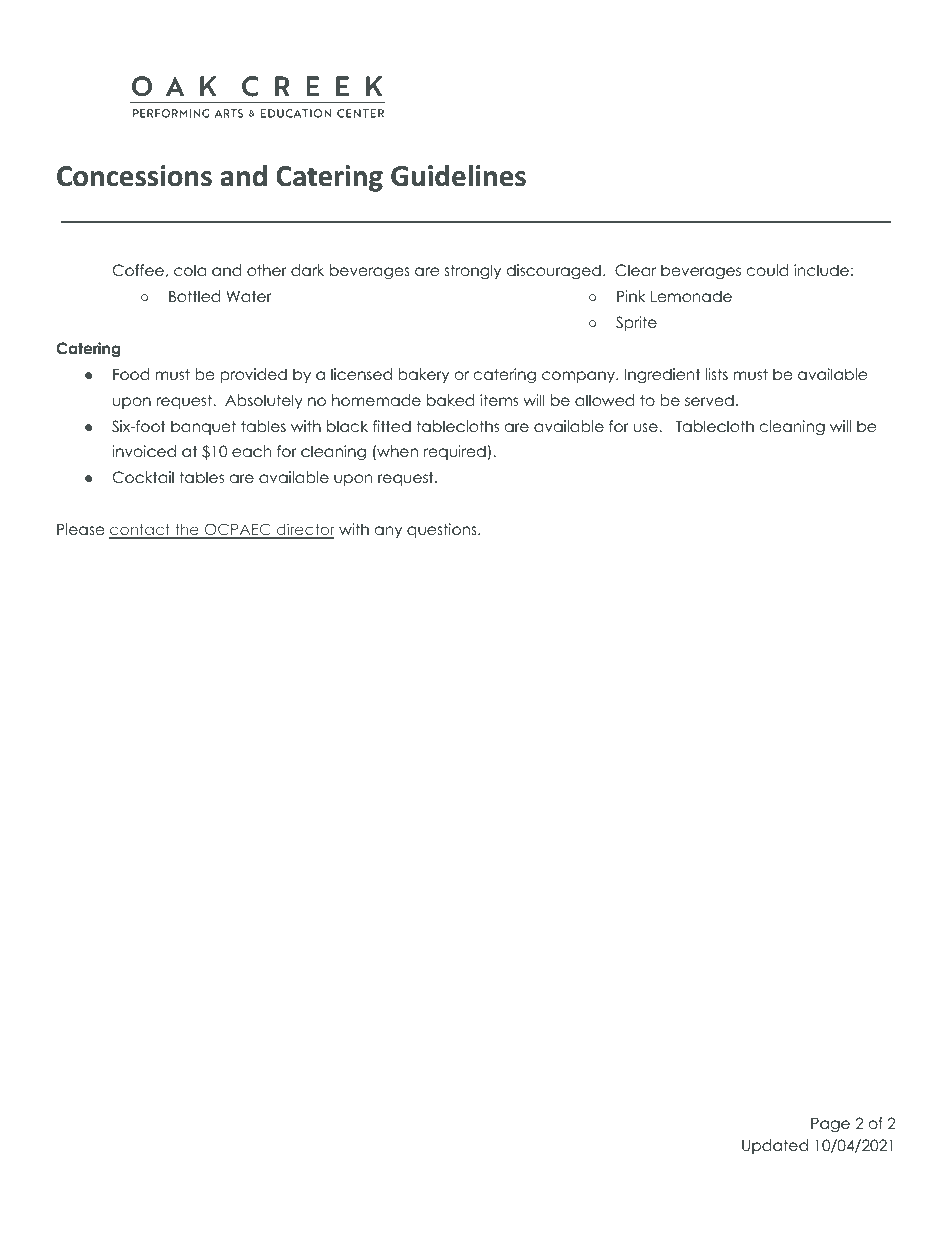 The image size is (952, 1233). Describe the element at coordinates (141, 531) in the page. I see `contact` at that location.
